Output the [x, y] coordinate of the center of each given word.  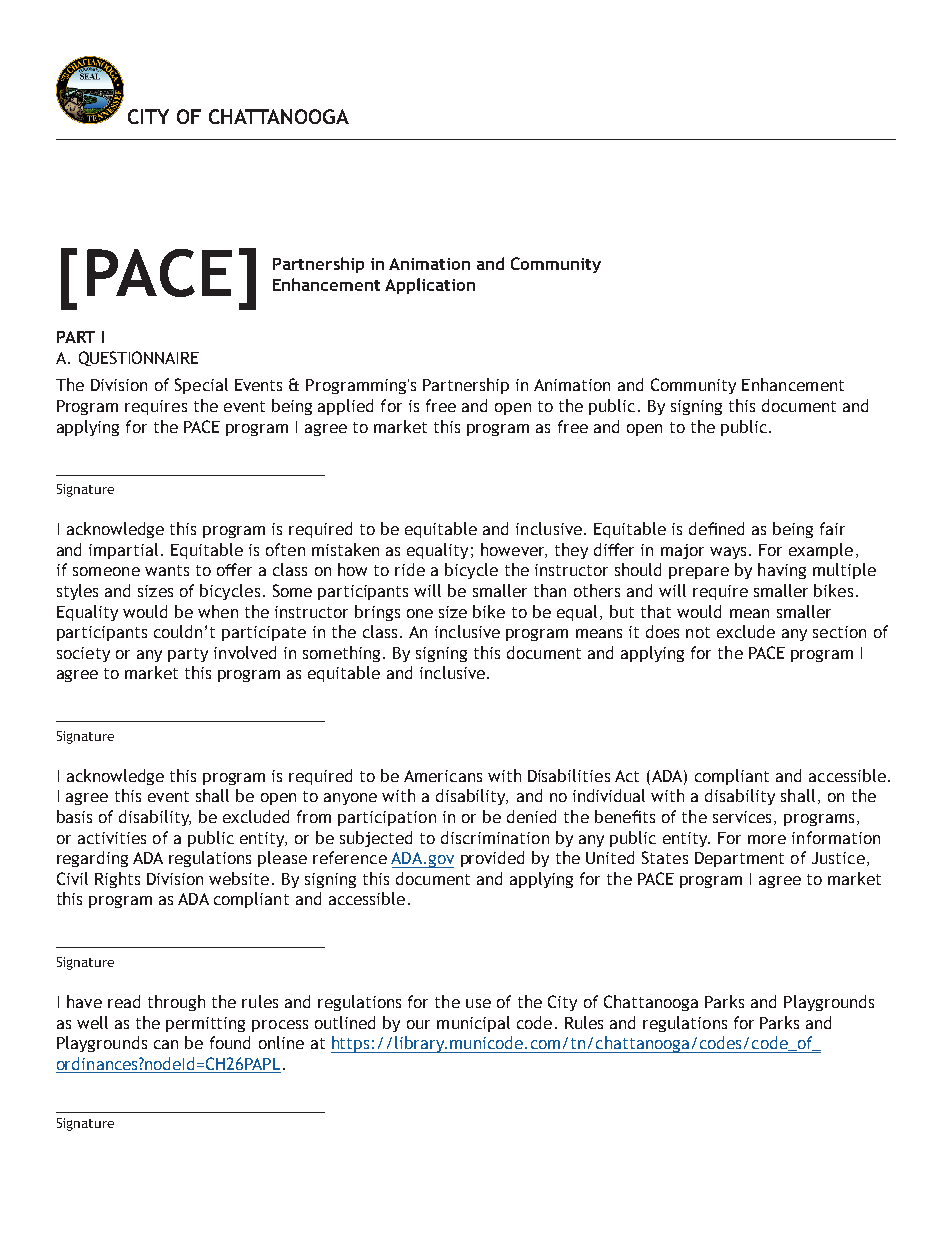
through [176, 1003]
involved [245, 652]
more [767, 839]
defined [716, 528]
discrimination [495, 837]
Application [430, 286]
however [514, 550]
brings [377, 613]
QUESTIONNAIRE [139, 358]
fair [832, 528]
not [698, 632]
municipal [473, 1024]
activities [112, 838]
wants [167, 570]
